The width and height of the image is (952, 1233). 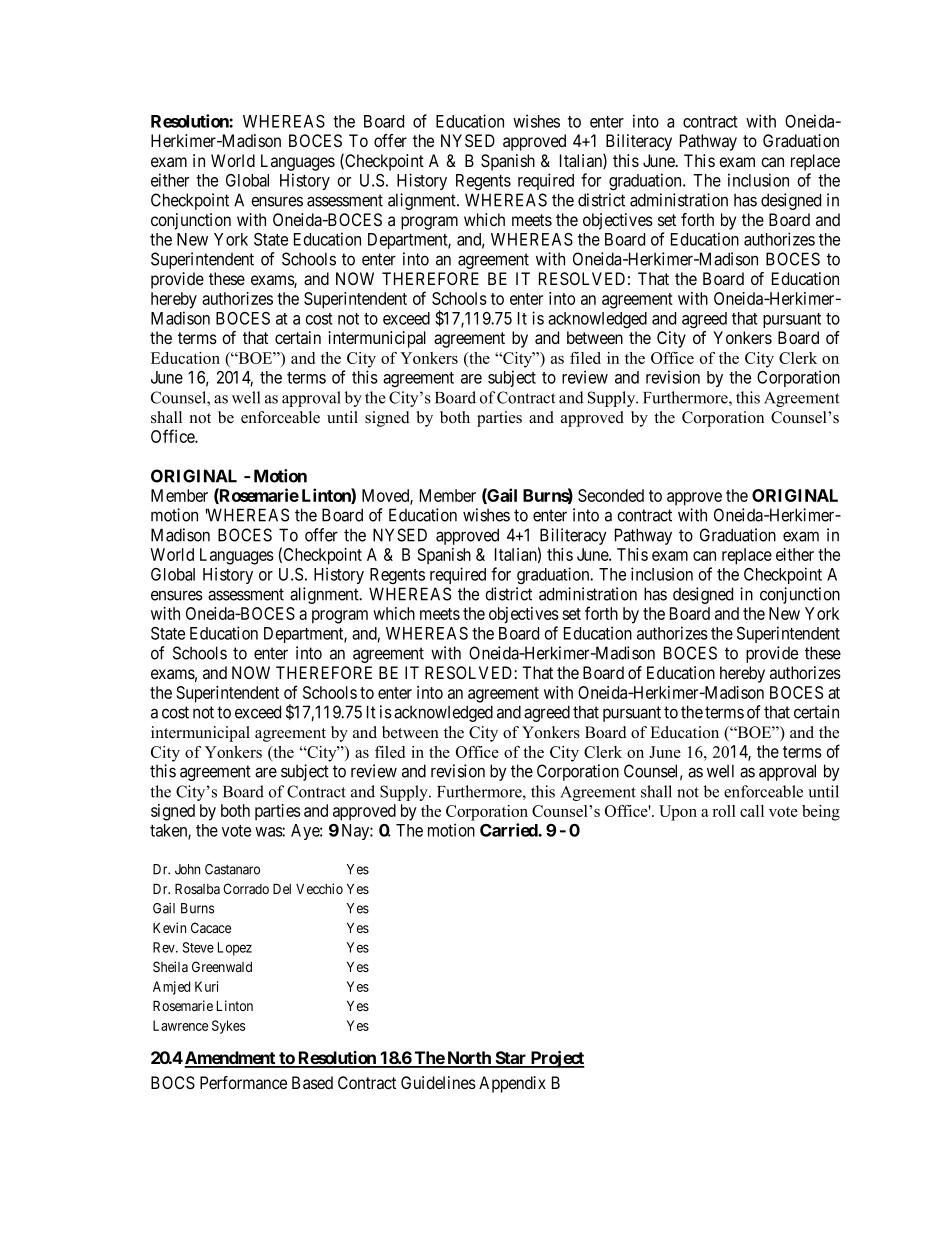 I want to click on Project, so click(x=556, y=1059).
